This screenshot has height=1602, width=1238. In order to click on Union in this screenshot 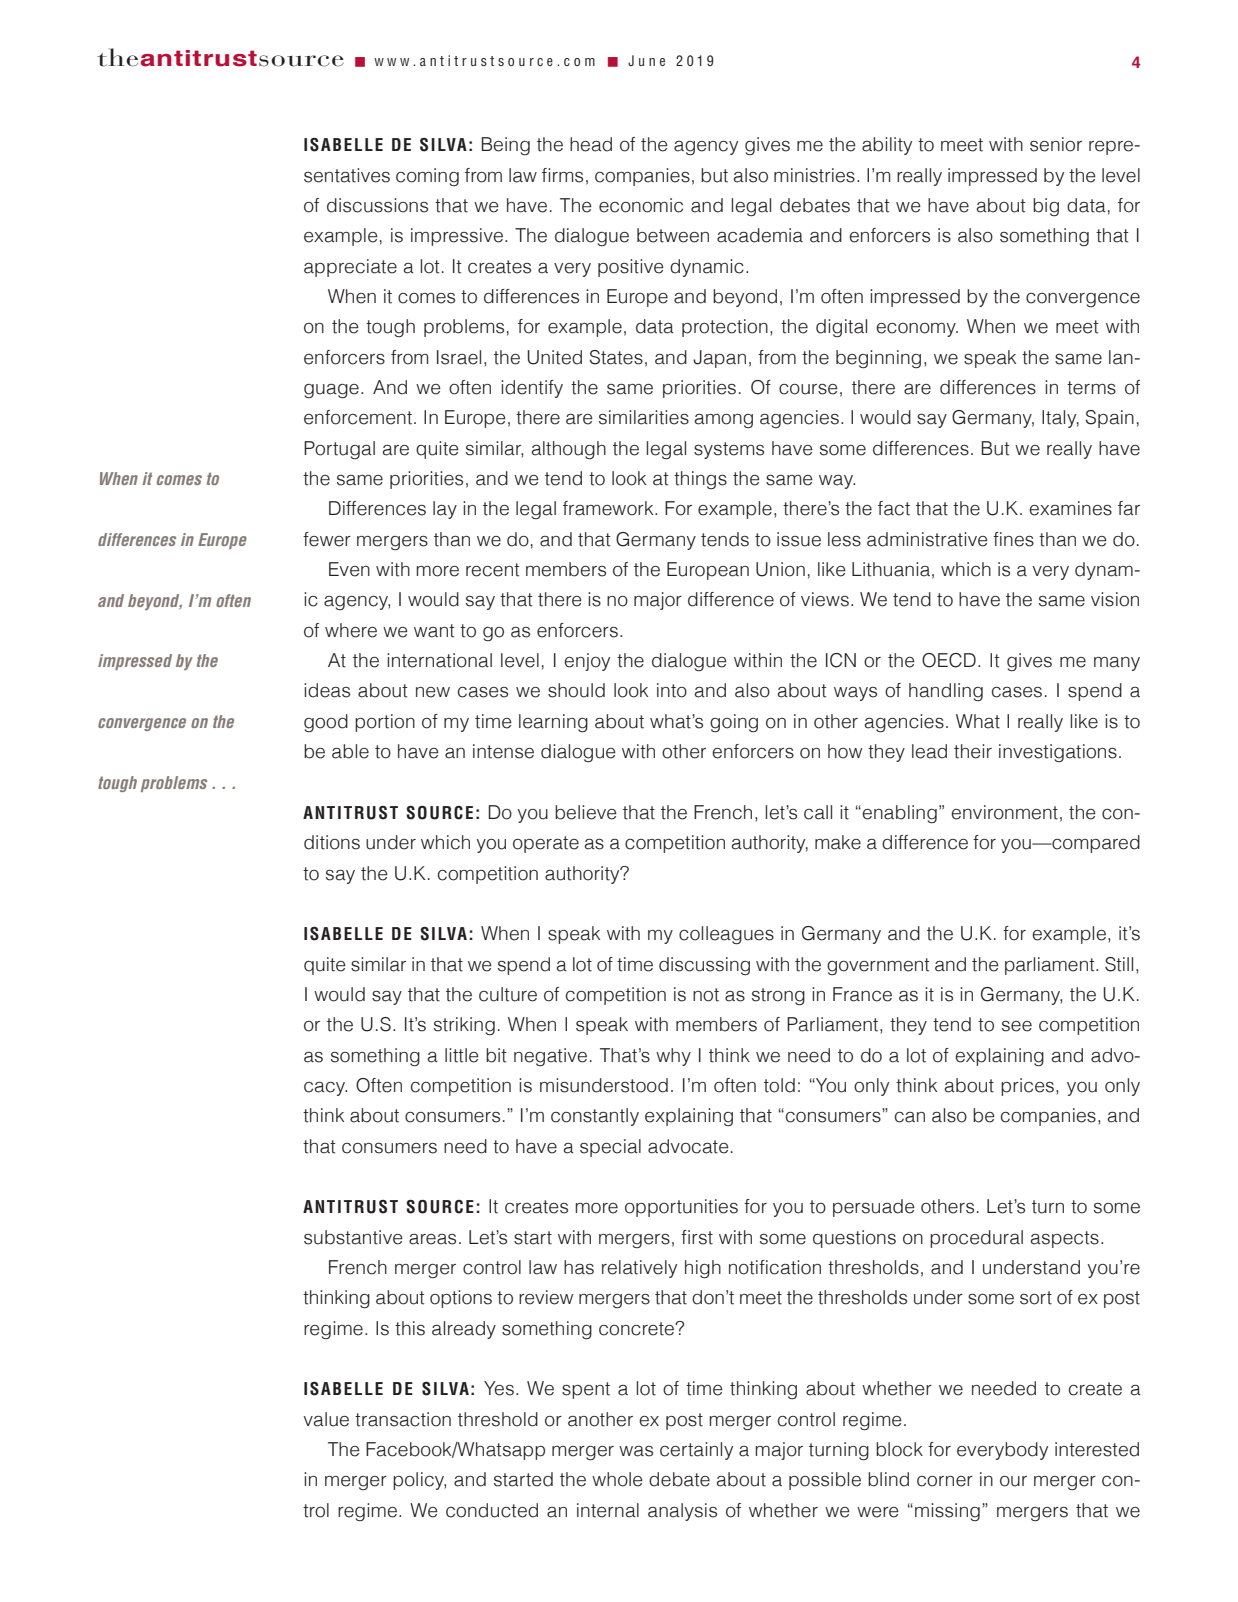, I will do `click(780, 569)`.
